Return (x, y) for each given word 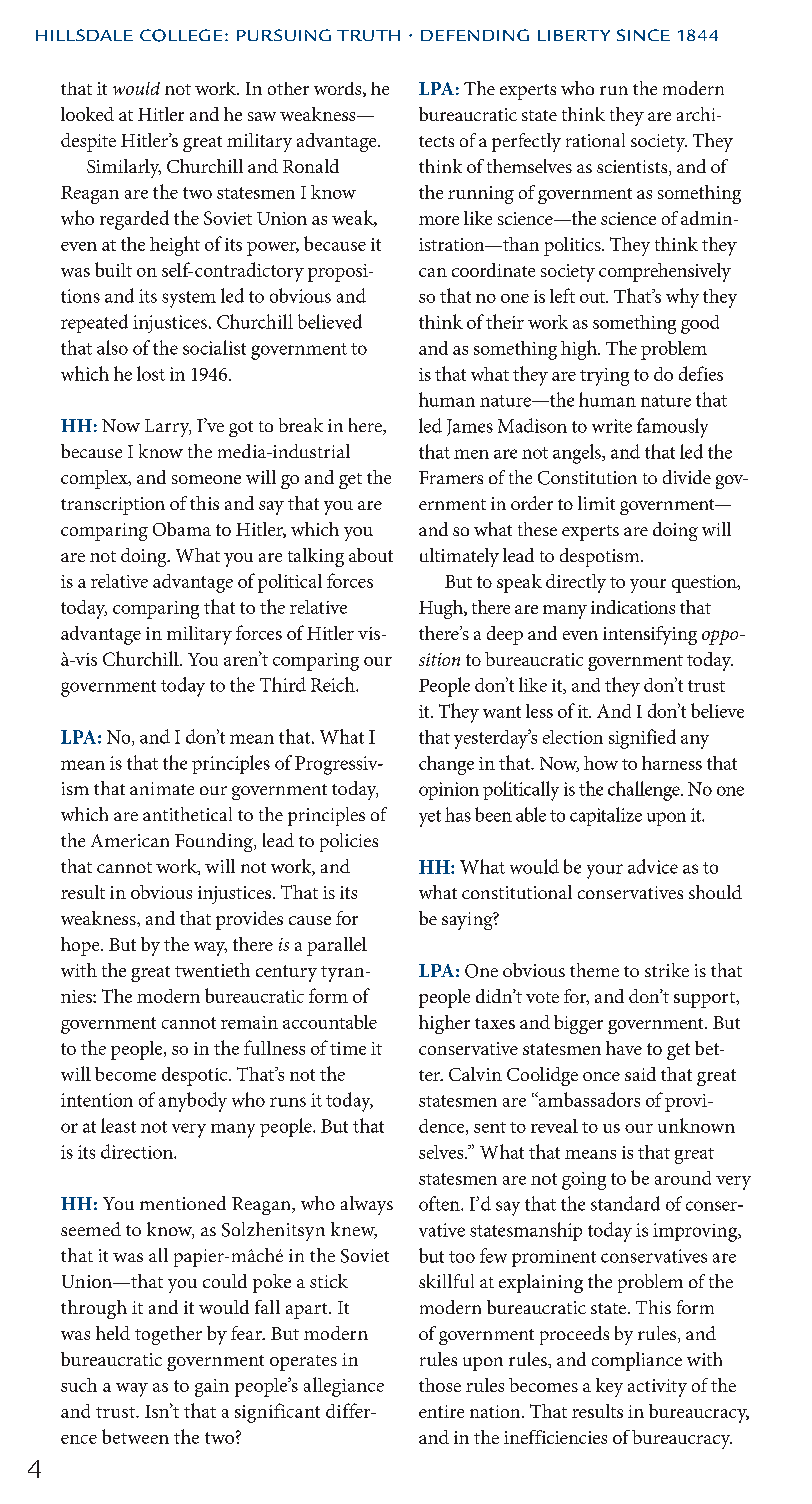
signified (642, 739)
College (181, 35)
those (440, 1385)
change (446, 765)
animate (162, 788)
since (643, 35)
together (168, 1335)
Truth (368, 35)
